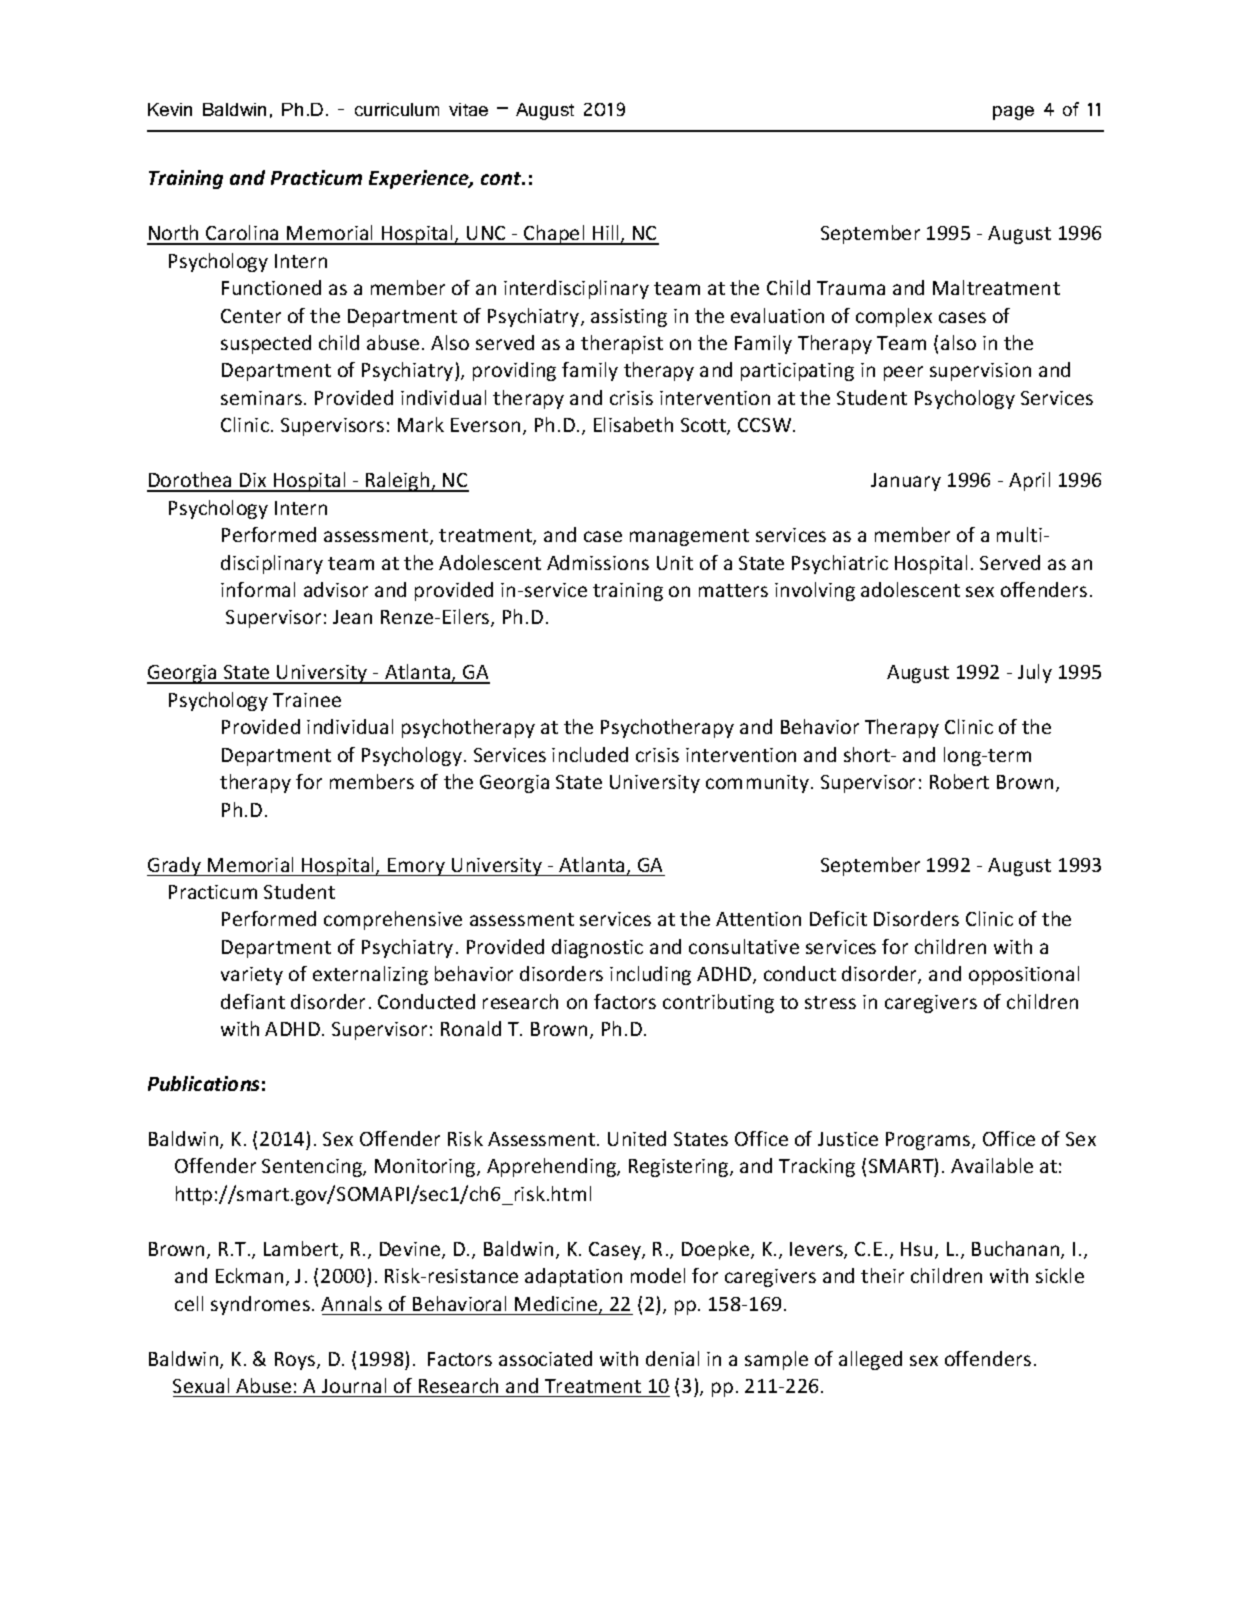  What do you see at coordinates (307, 700) in the document?
I see `Trainee` at bounding box center [307, 700].
